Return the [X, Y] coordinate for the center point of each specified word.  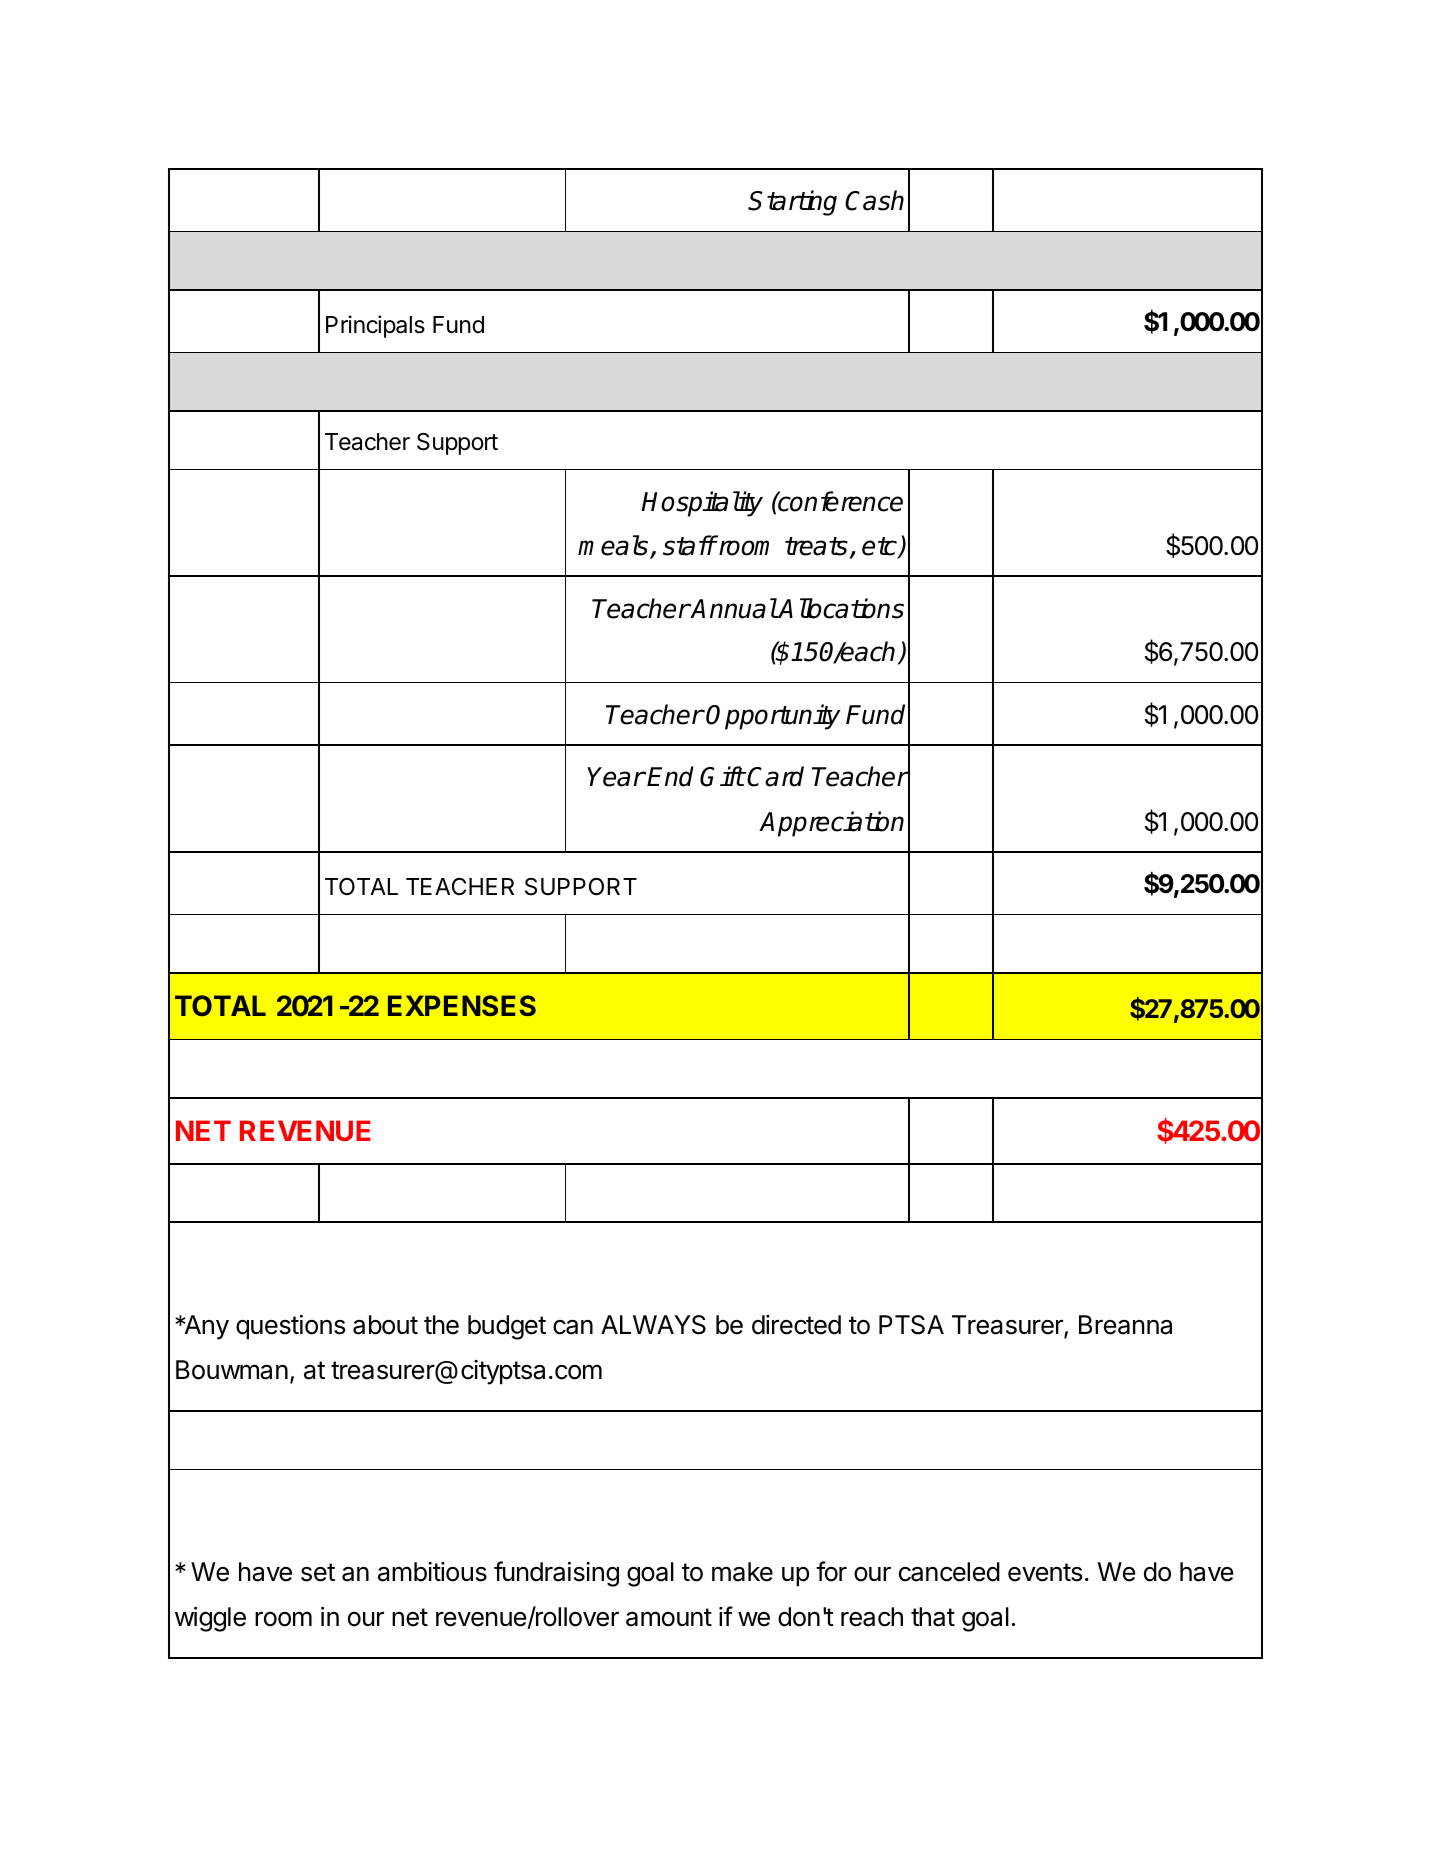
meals [614, 546]
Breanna [1125, 1325]
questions [290, 1327]
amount [669, 1617]
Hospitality [702, 504]
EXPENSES [462, 1005]
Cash [874, 200]
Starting [792, 203]
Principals [375, 326]
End [670, 776]
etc [880, 547]
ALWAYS [653, 1325]
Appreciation [831, 824]
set [318, 1572]
